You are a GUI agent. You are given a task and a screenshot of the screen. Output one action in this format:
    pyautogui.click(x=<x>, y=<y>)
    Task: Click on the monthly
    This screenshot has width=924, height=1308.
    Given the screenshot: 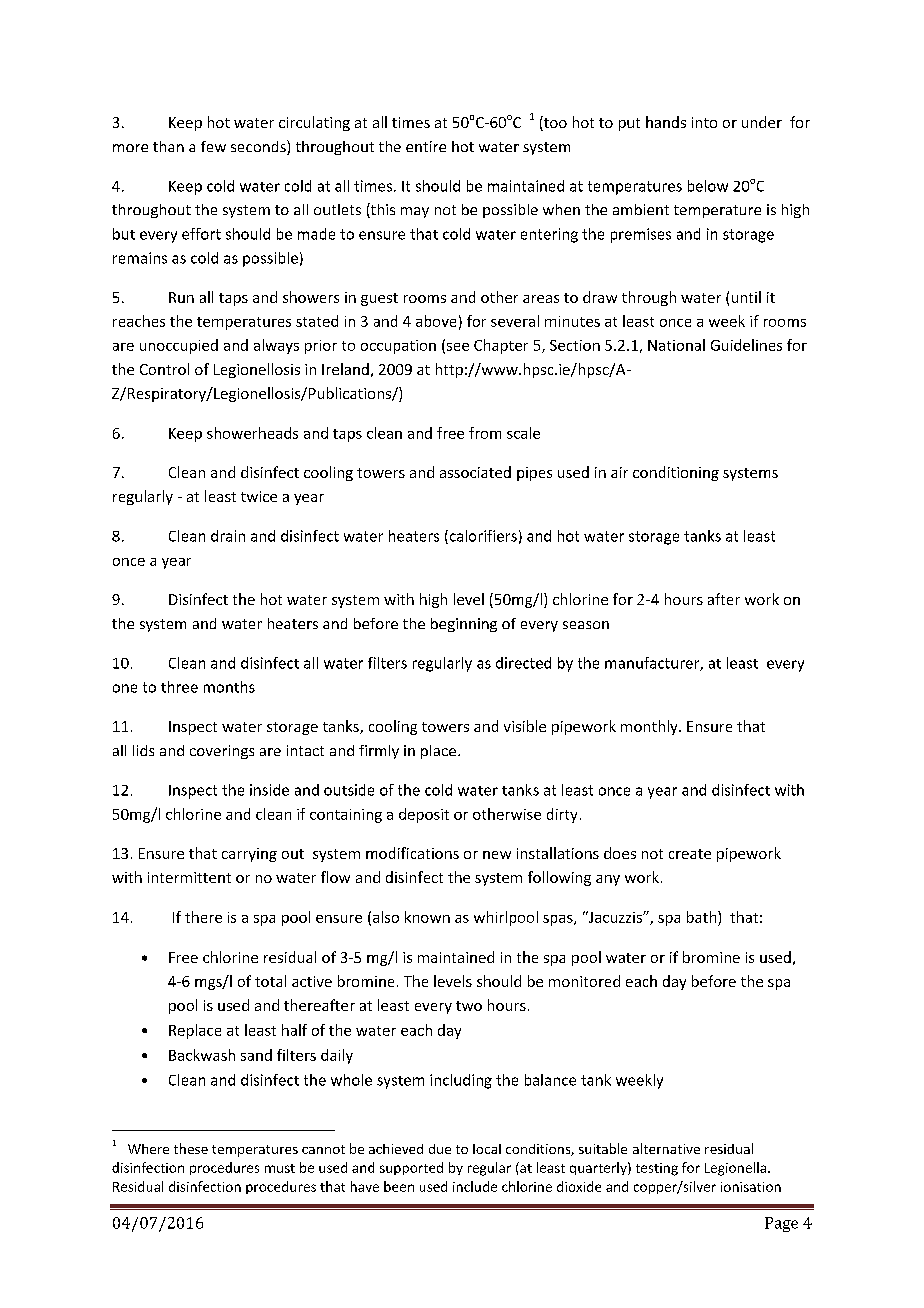 What is the action you would take?
    pyautogui.click(x=650, y=727)
